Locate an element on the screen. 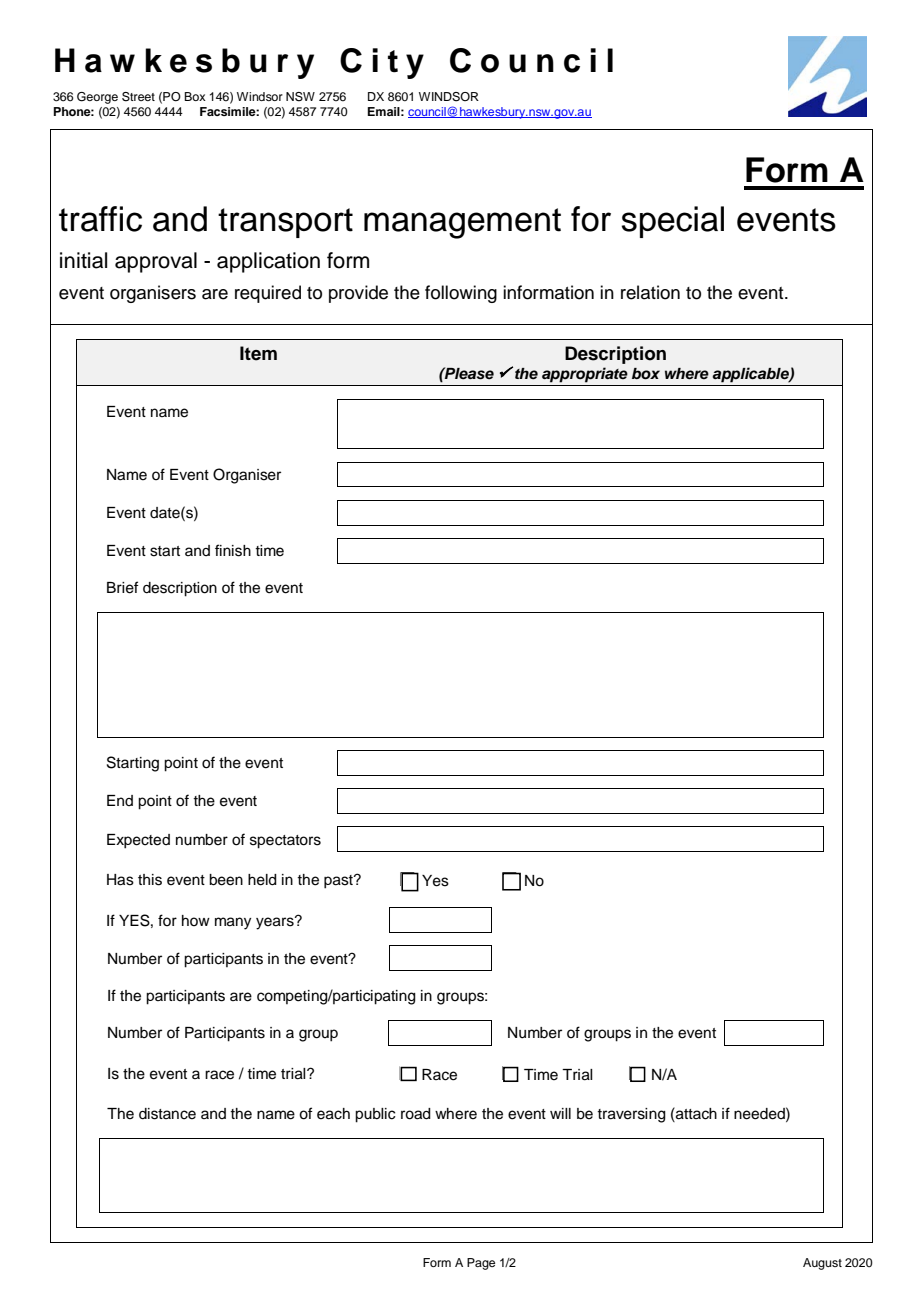 This screenshot has width=924, height=1307. City is located at coordinates (382, 63).
